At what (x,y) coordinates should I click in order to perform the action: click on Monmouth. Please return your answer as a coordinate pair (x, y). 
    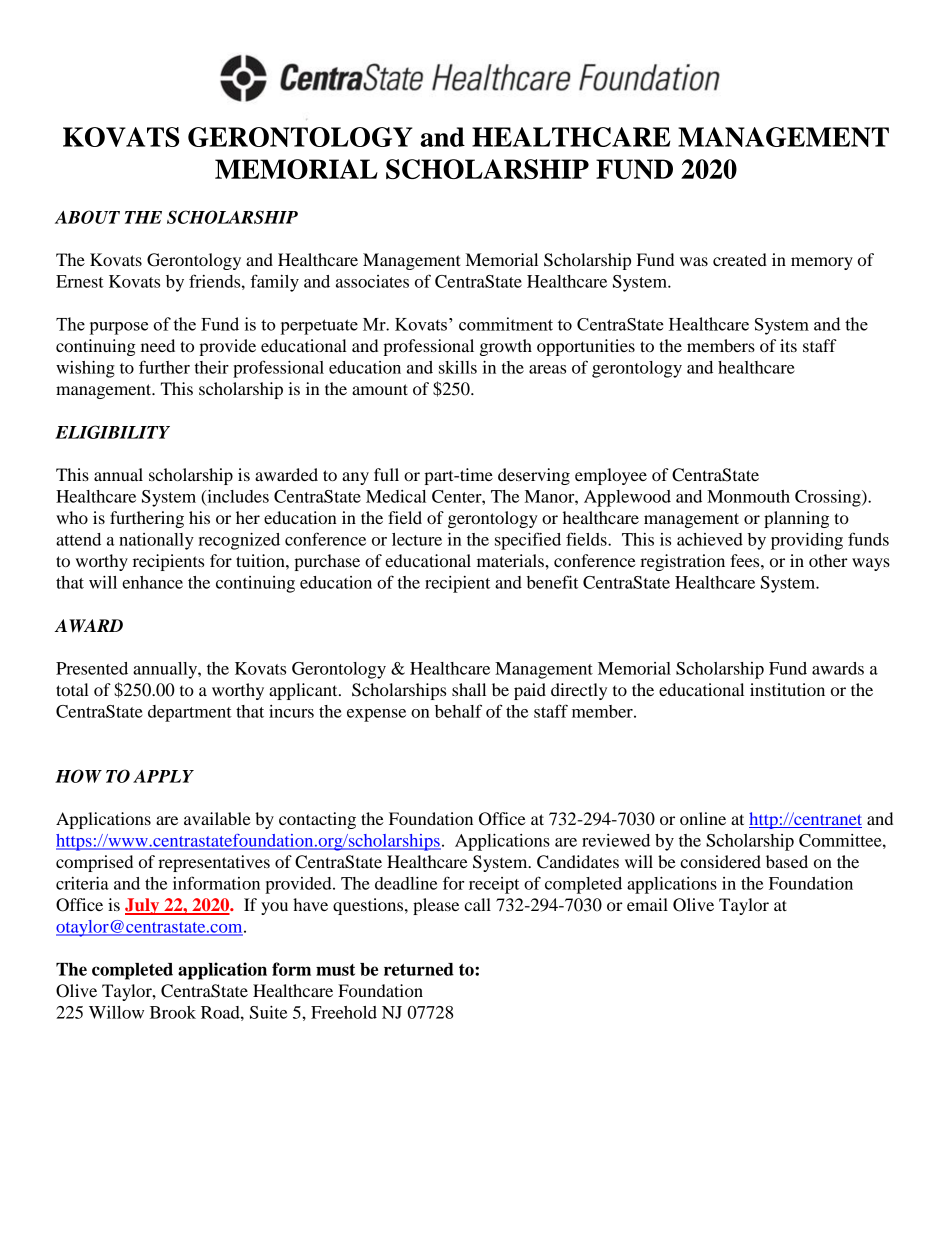
    Looking at the image, I should click on (748, 496).
